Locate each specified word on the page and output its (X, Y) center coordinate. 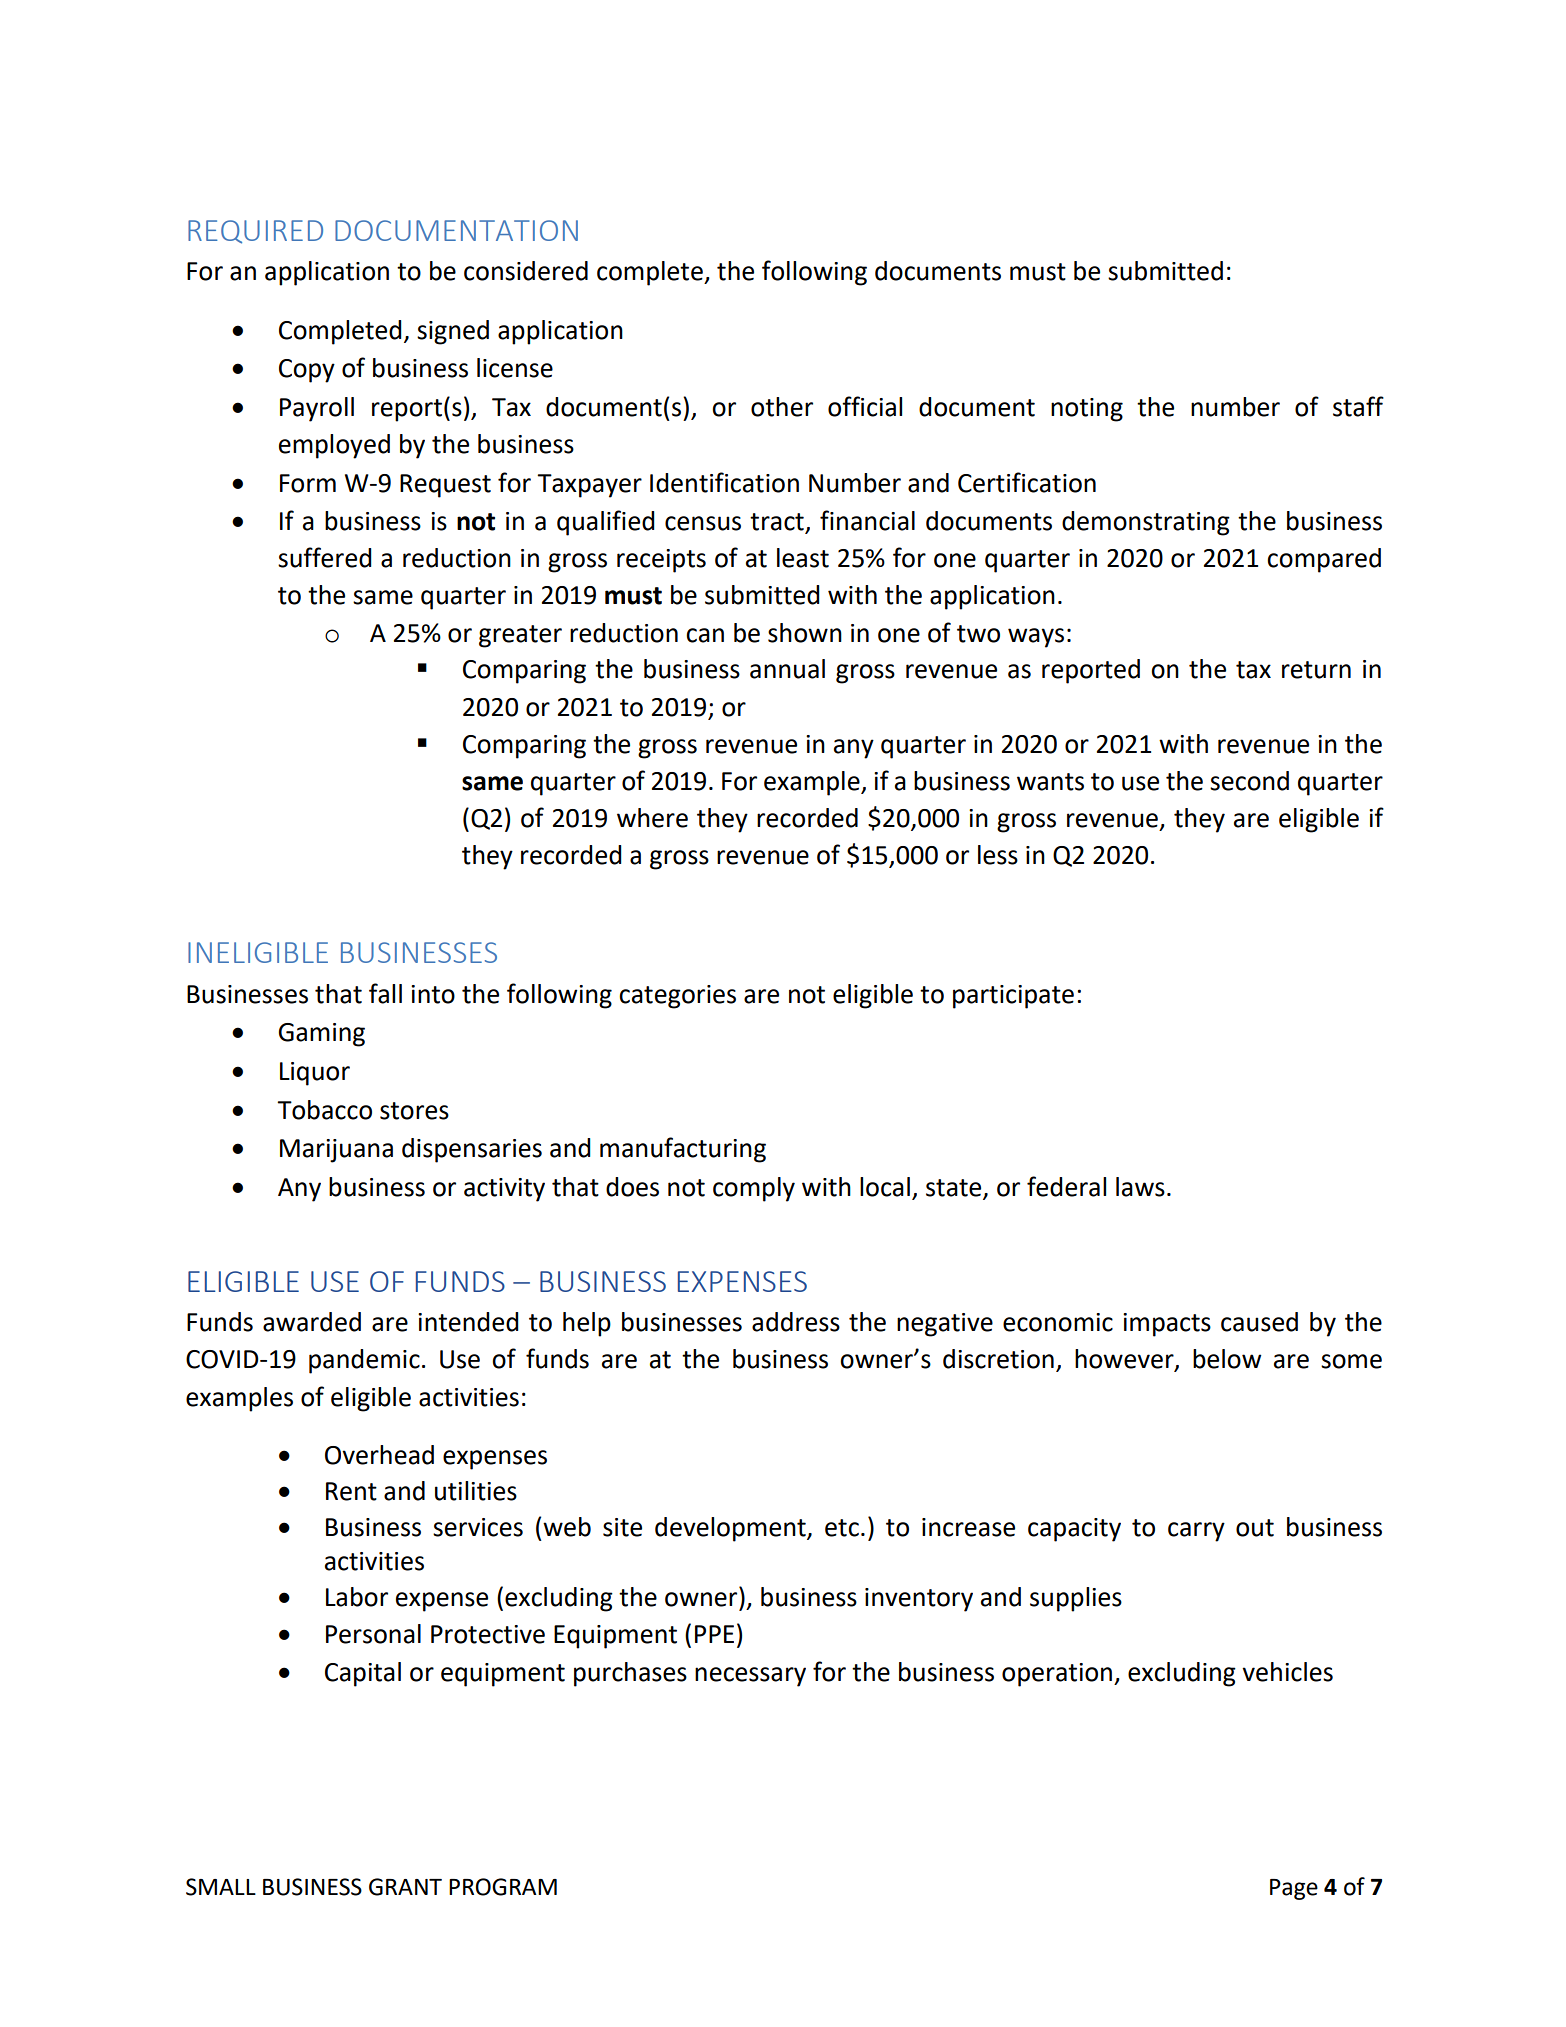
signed (453, 332)
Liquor (315, 1074)
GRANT (405, 1887)
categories (677, 997)
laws (1140, 1187)
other (782, 407)
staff (1358, 406)
